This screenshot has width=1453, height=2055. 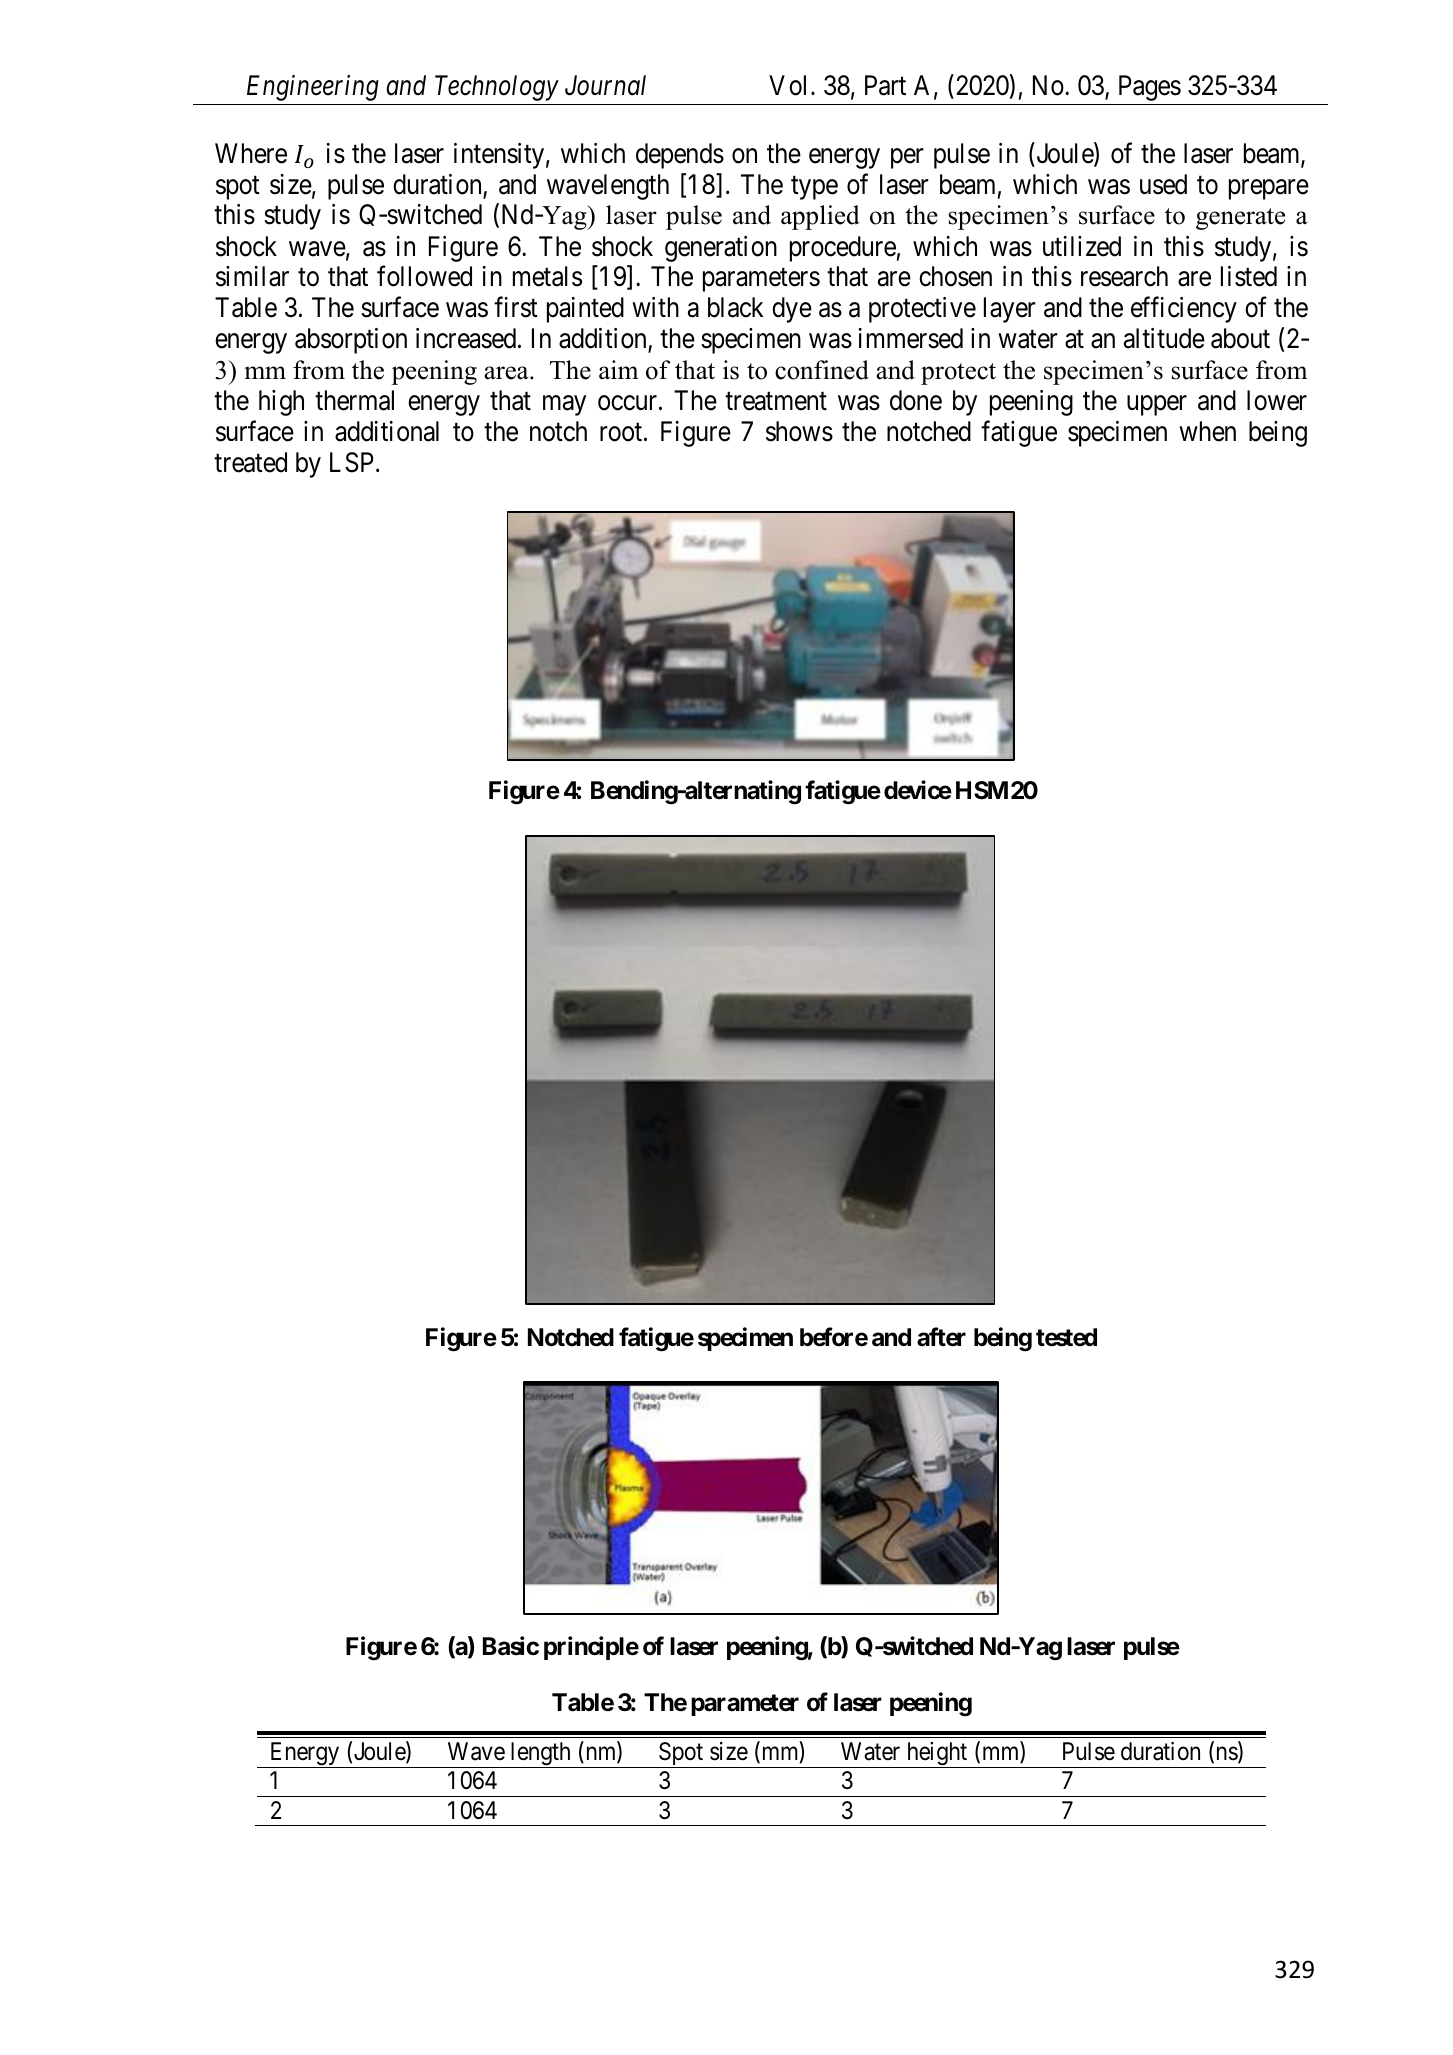 I want to click on used, so click(x=1163, y=184).
